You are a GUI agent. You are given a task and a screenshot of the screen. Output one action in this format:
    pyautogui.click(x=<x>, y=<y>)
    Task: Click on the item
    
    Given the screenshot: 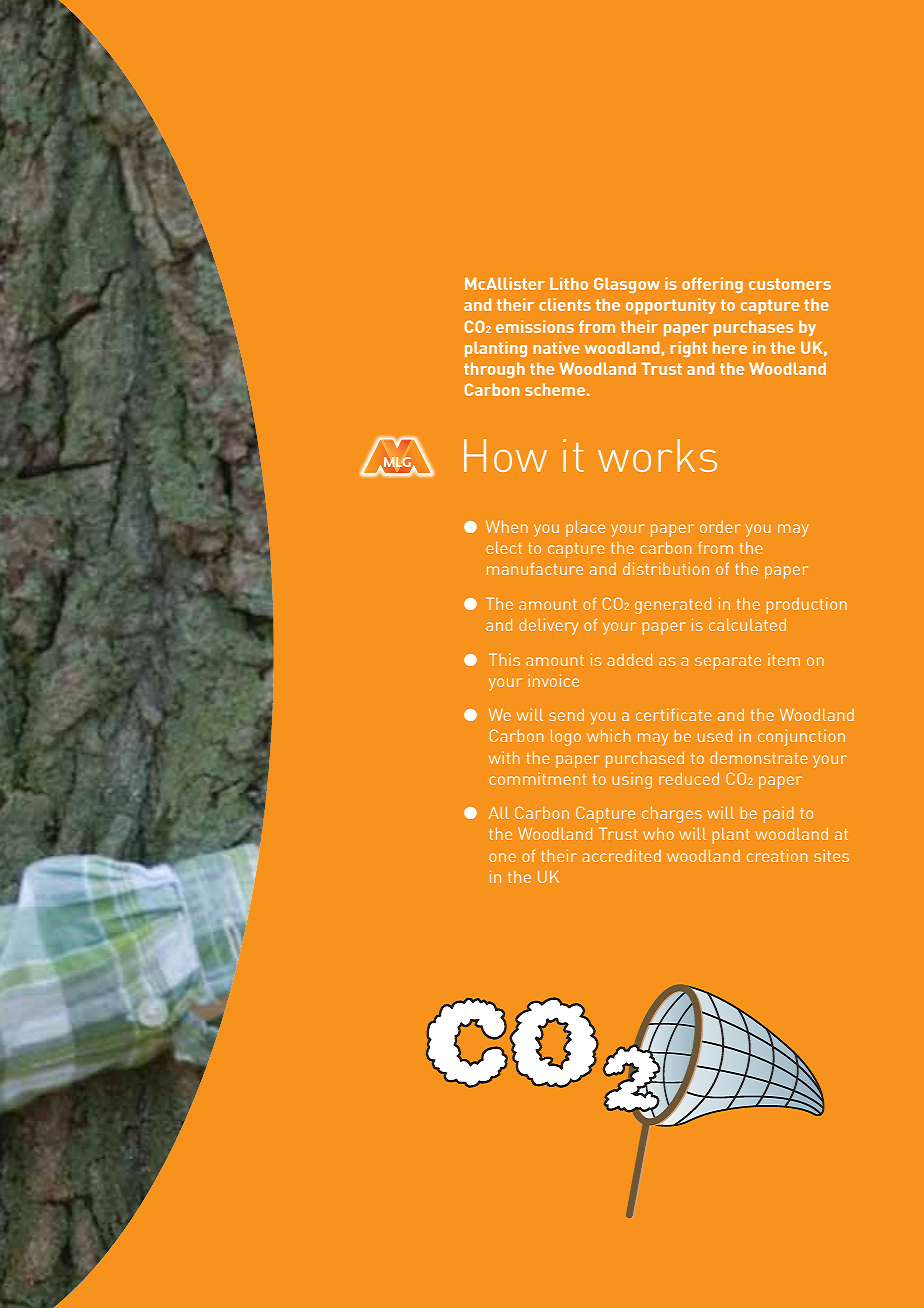 What is the action you would take?
    pyautogui.click(x=784, y=660)
